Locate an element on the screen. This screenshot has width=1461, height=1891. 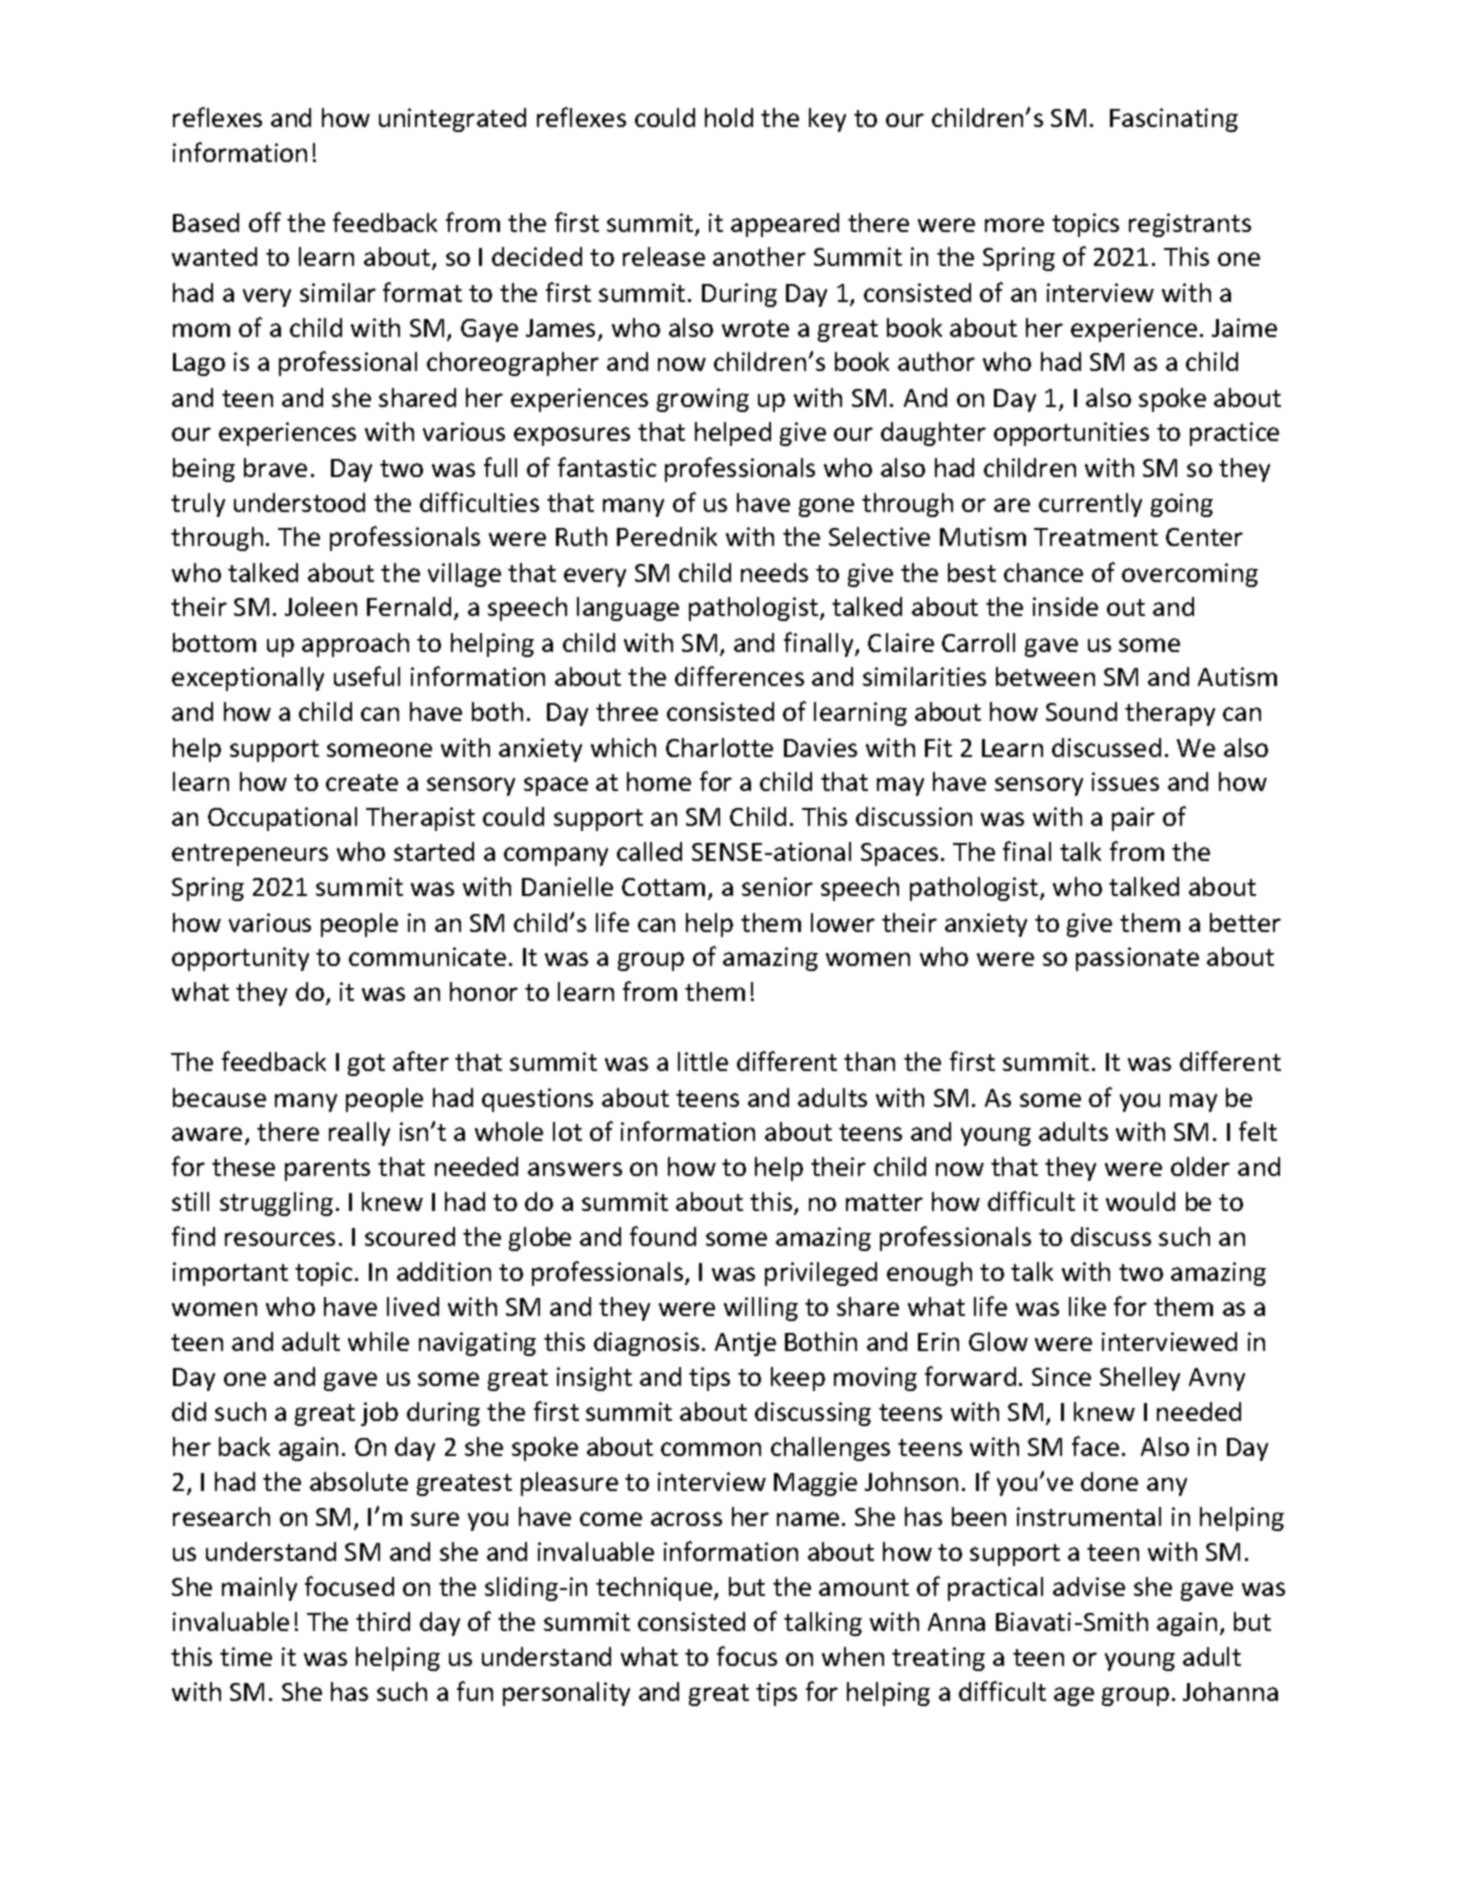
technique is located at coordinates (654, 1589).
